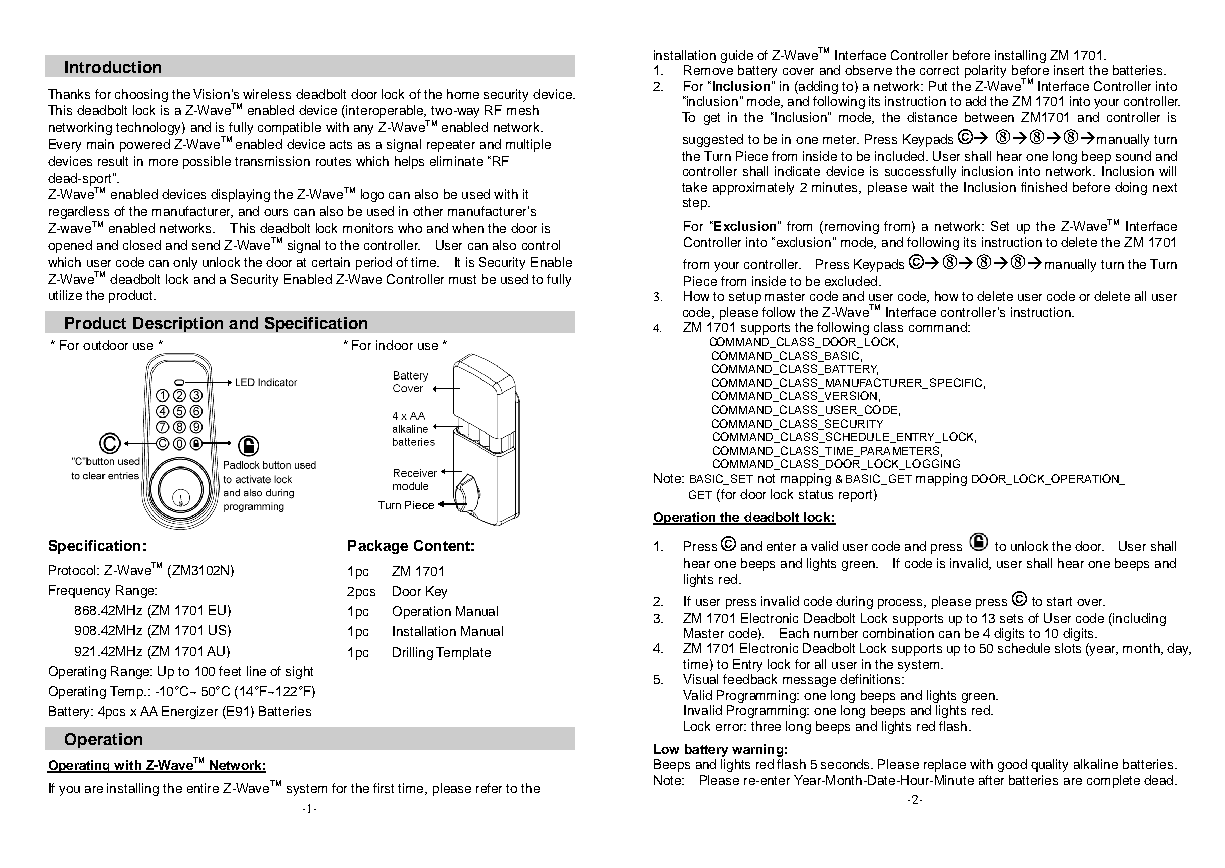 The width and height of the image is (1225, 868). Describe the element at coordinates (79, 591) in the image. I see `Frequency` at that location.
